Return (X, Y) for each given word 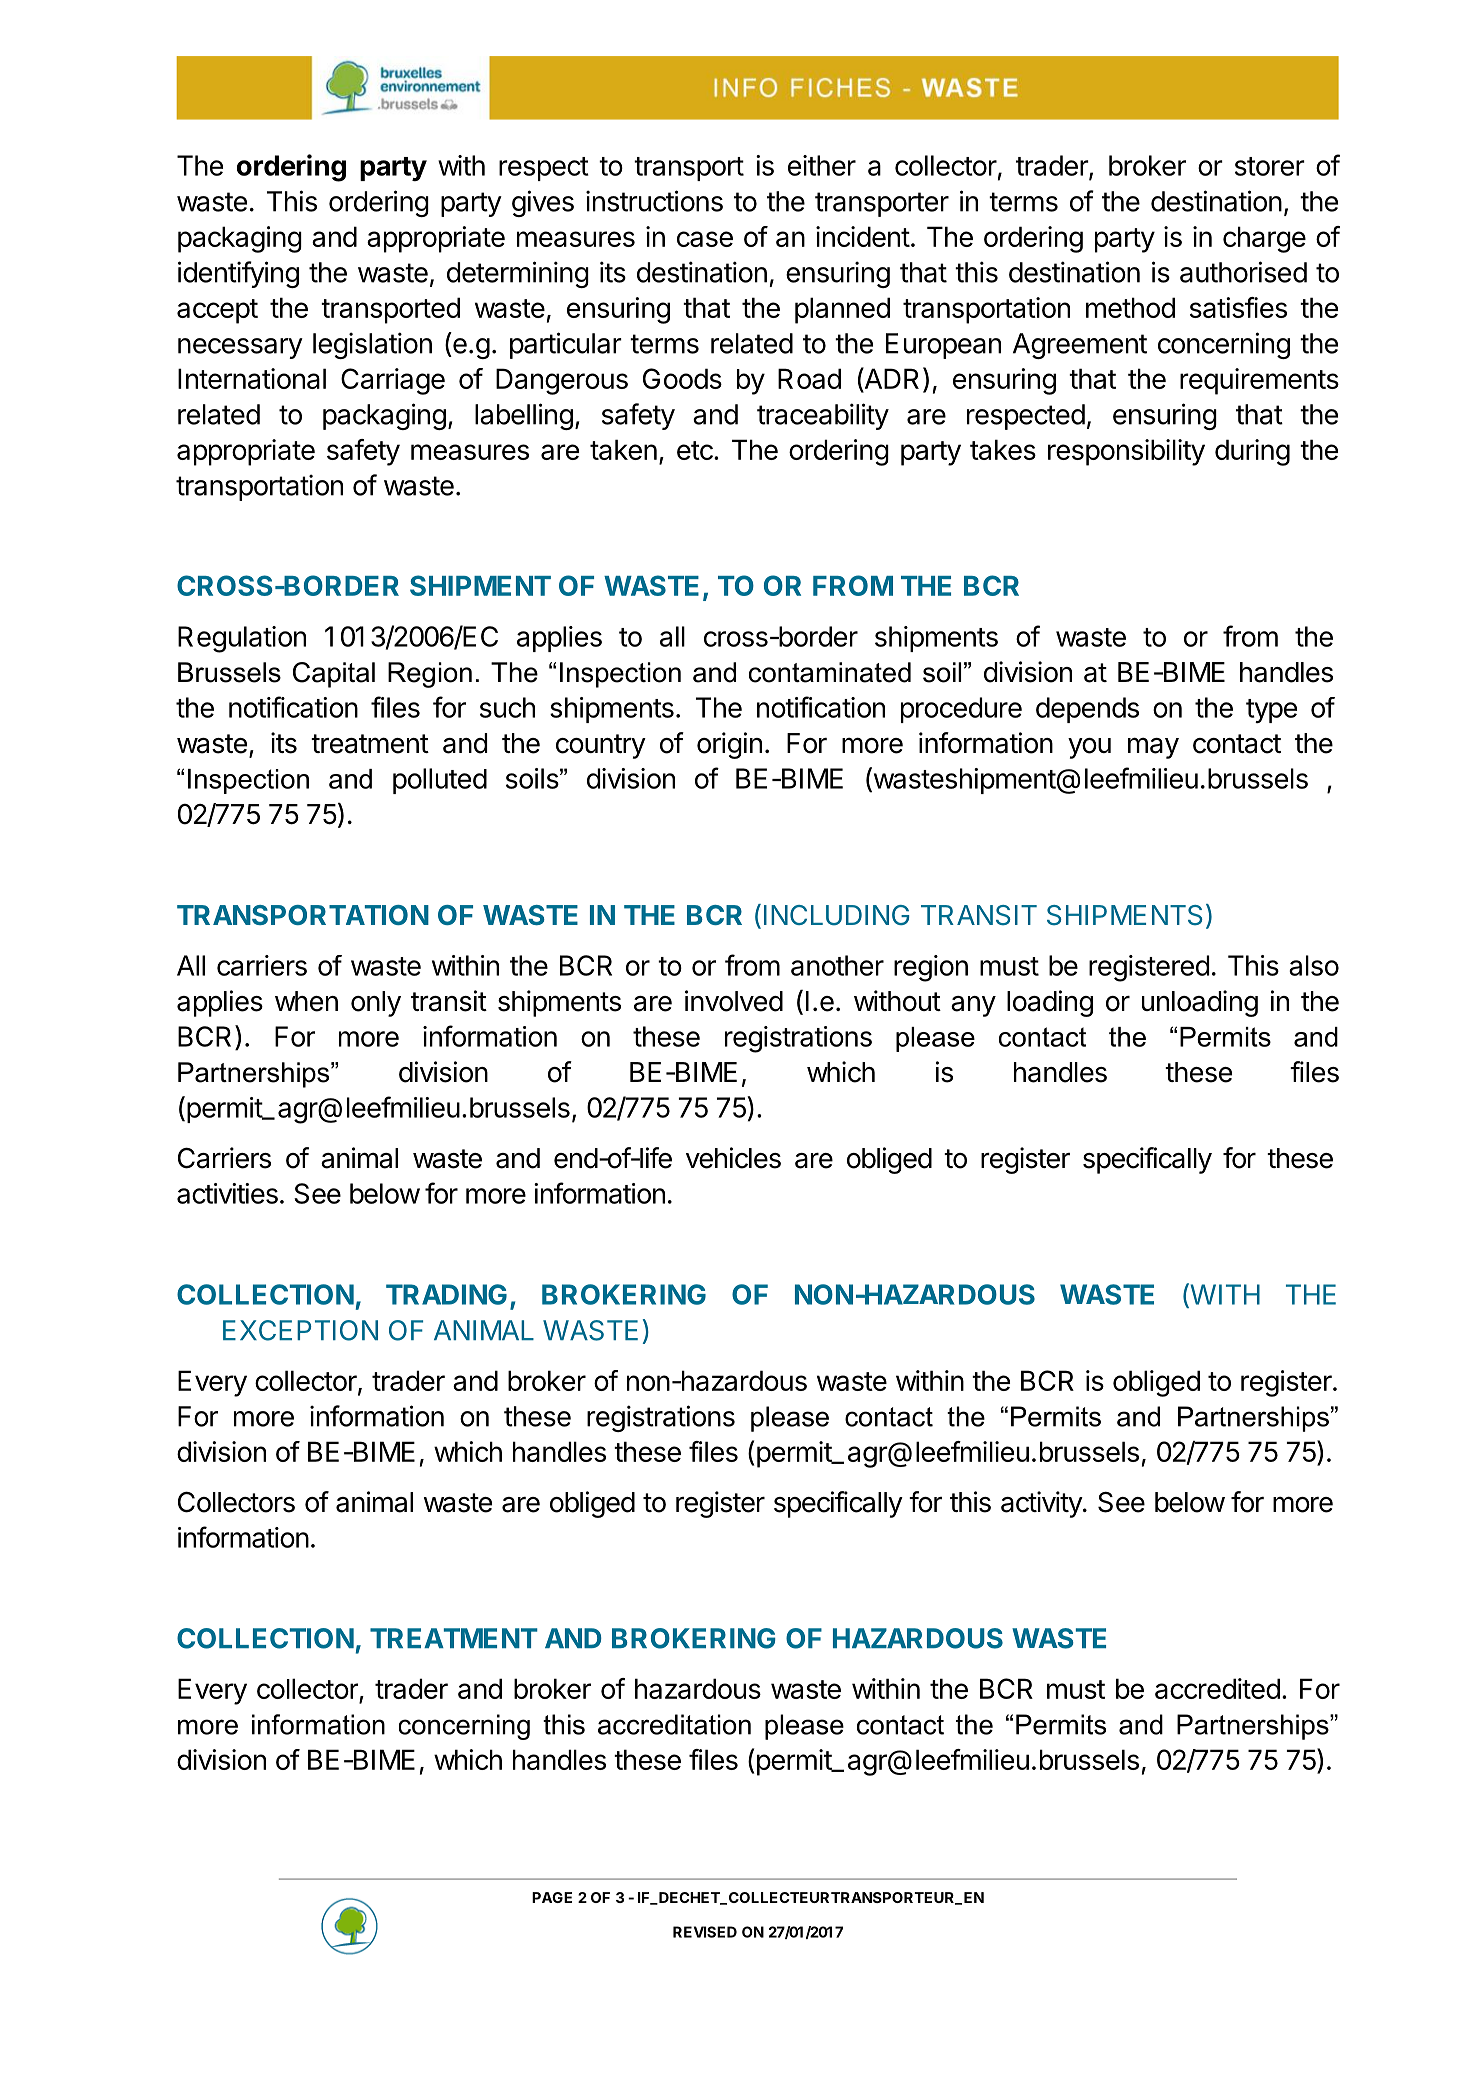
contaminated (830, 672)
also (1314, 965)
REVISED (705, 1932)
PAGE (552, 1897)
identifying (238, 274)
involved (734, 1001)
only (376, 1004)
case (705, 239)
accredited (1217, 1688)
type (1271, 711)
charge (1264, 239)
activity (1042, 1504)
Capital (334, 675)
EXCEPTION (300, 1330)
